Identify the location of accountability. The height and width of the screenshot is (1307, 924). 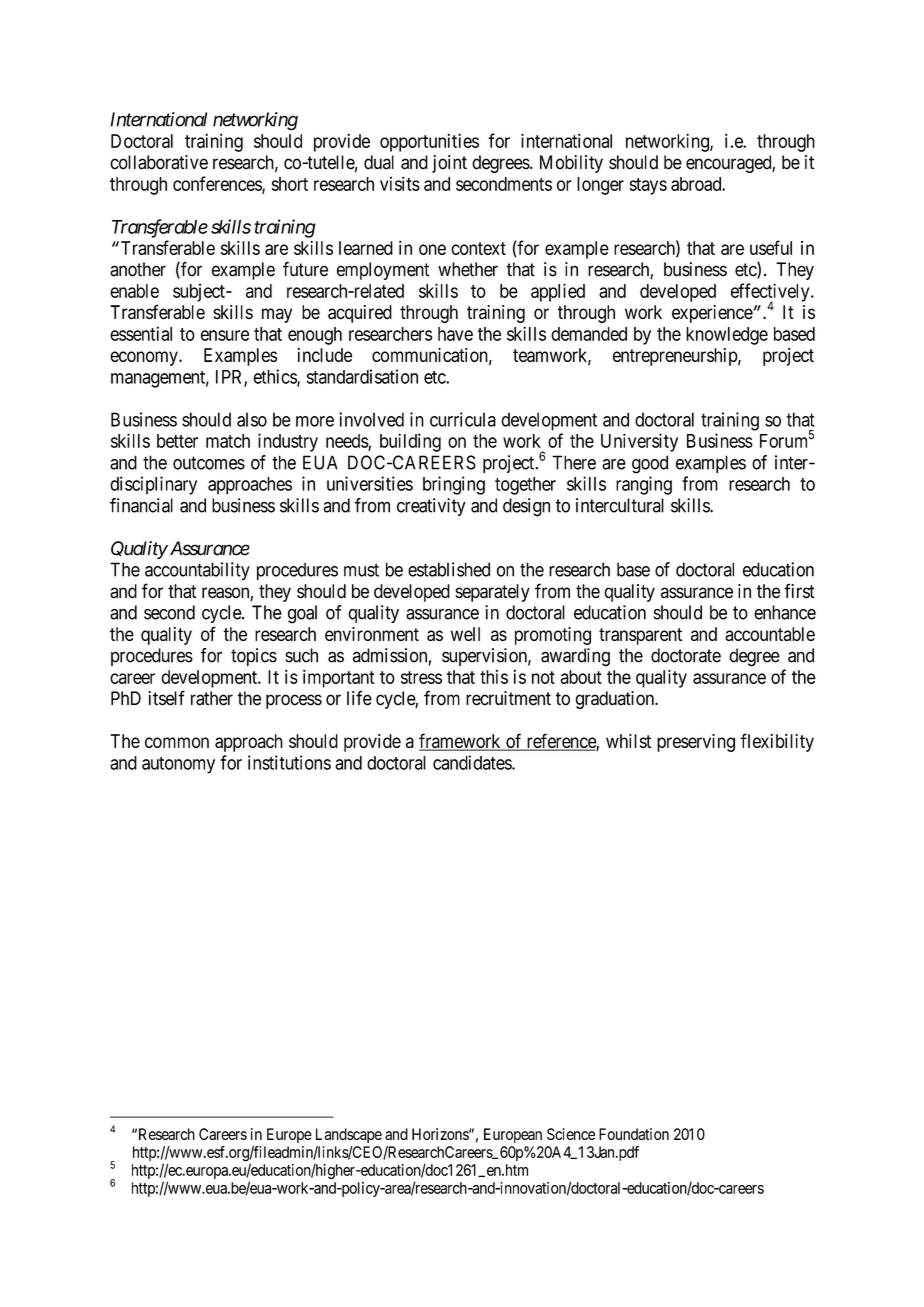
(197, 571).
